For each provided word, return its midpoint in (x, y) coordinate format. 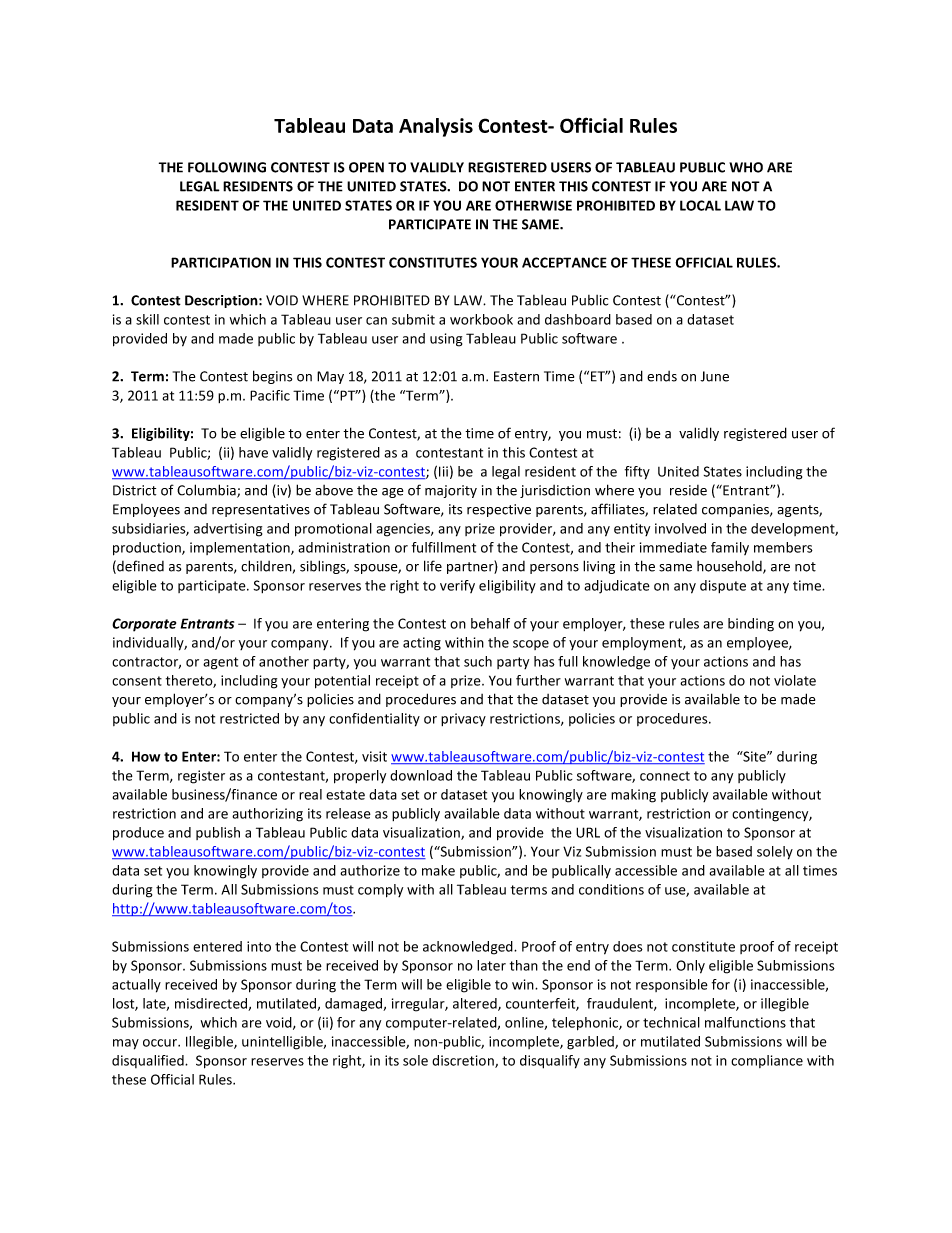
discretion (464, 1061)
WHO (746, 167)
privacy (463, 720)
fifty (637, 473)
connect (665, 776)
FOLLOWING (227, 167)
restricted (249, 718)
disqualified (149, 1061)
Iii (443, 471)
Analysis (436, 127)
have (253, 452)
